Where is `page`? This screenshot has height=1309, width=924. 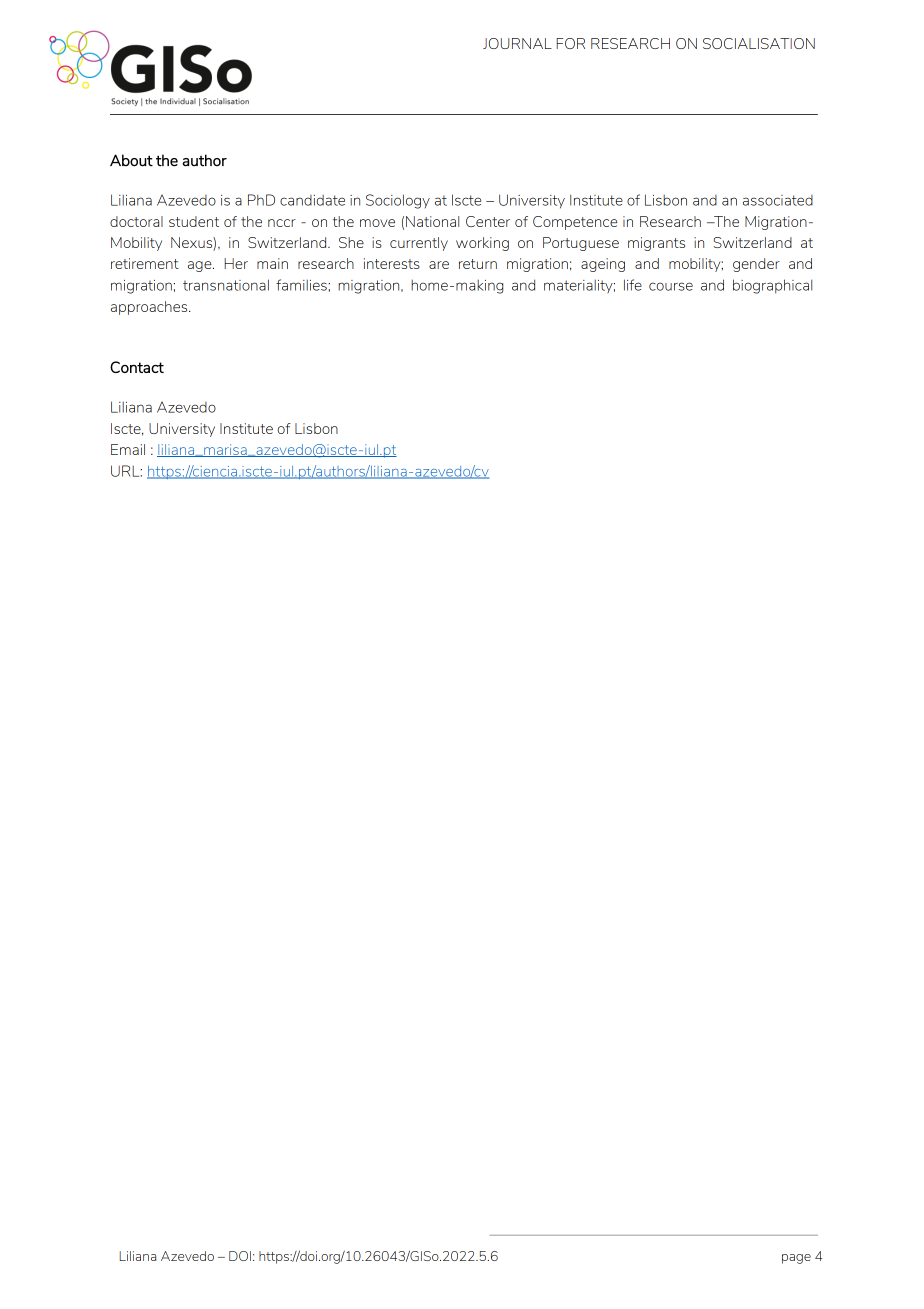
page is located at coordinates (796, 1259).
